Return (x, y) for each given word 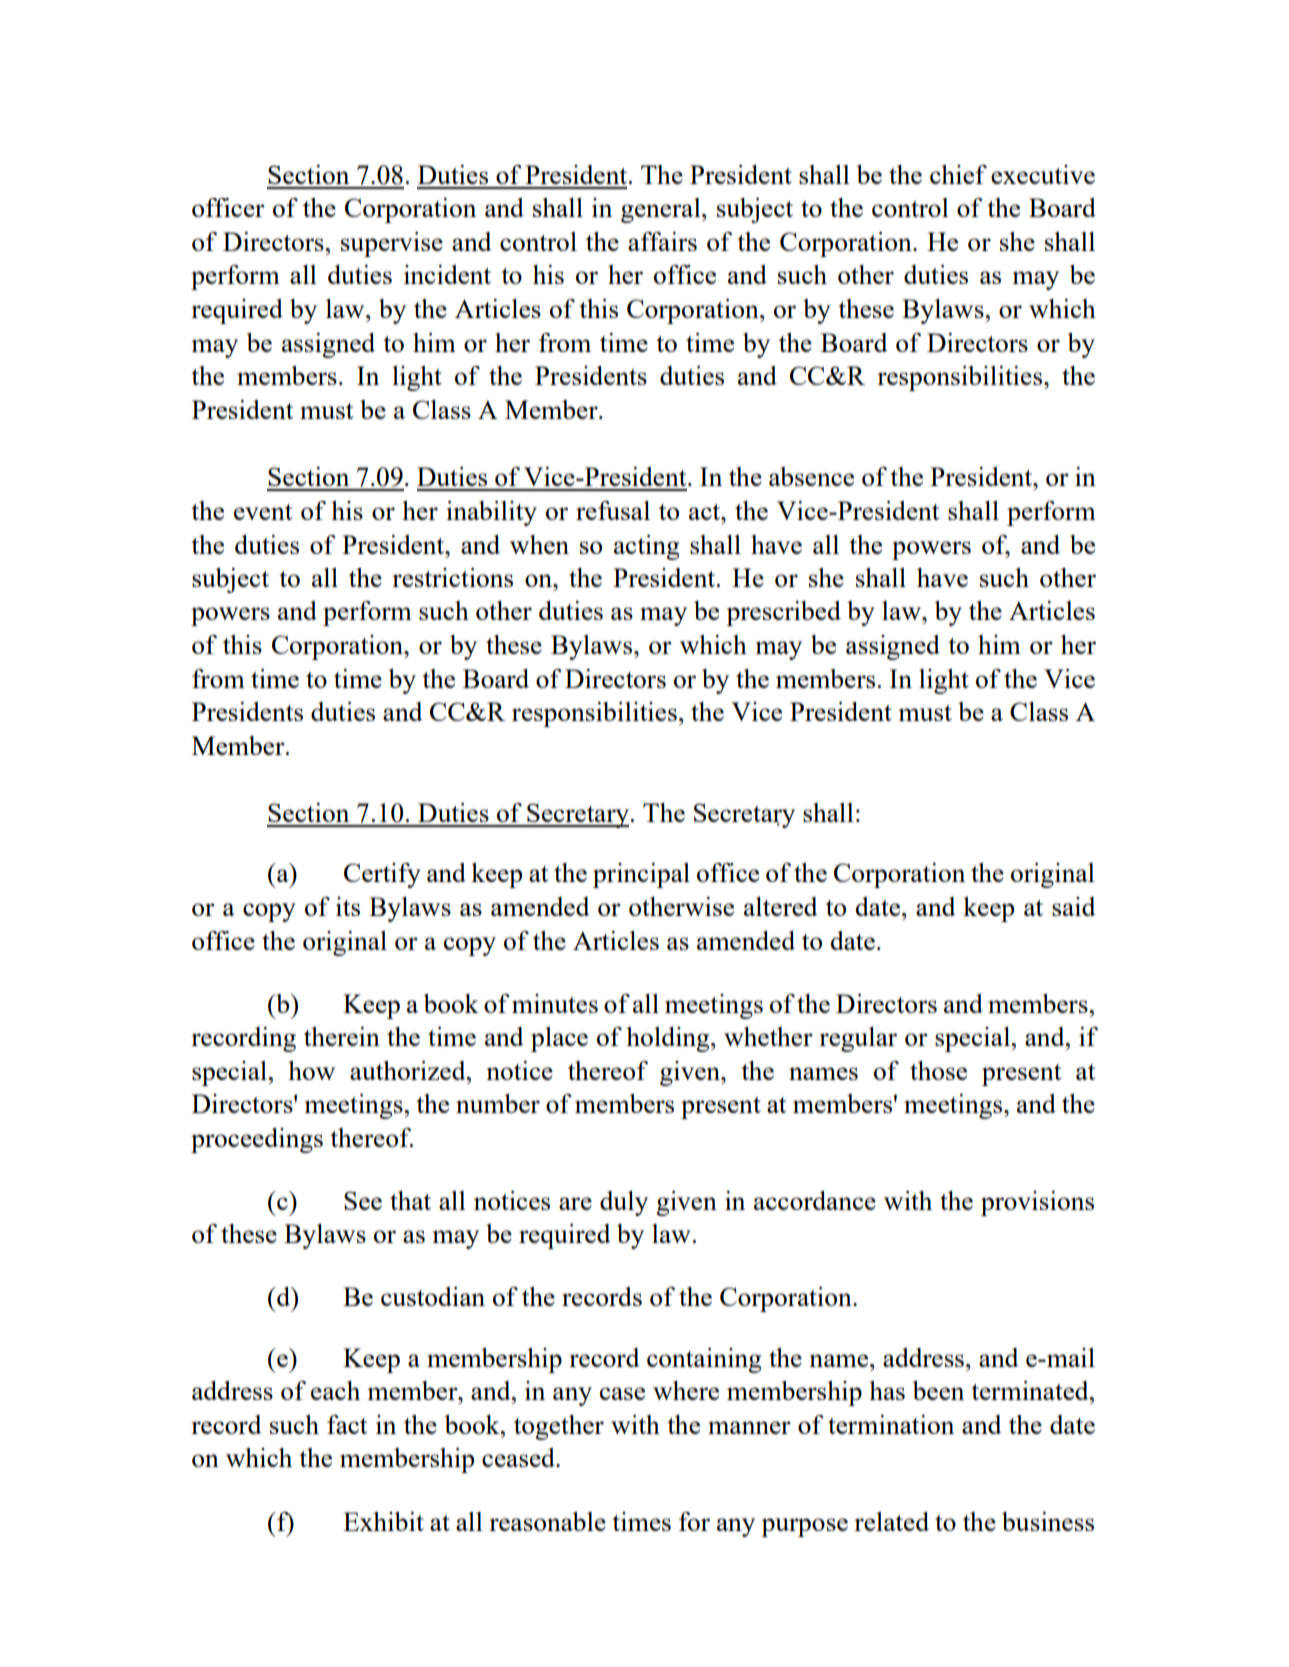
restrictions (452, 577)
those (938, 1070)
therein (342, 1036)
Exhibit (383, 1521)
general (662, 210)
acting (646, 547)
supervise (392, 244)
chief (958, 174)
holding (669, 1039)
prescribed (783, 613)
